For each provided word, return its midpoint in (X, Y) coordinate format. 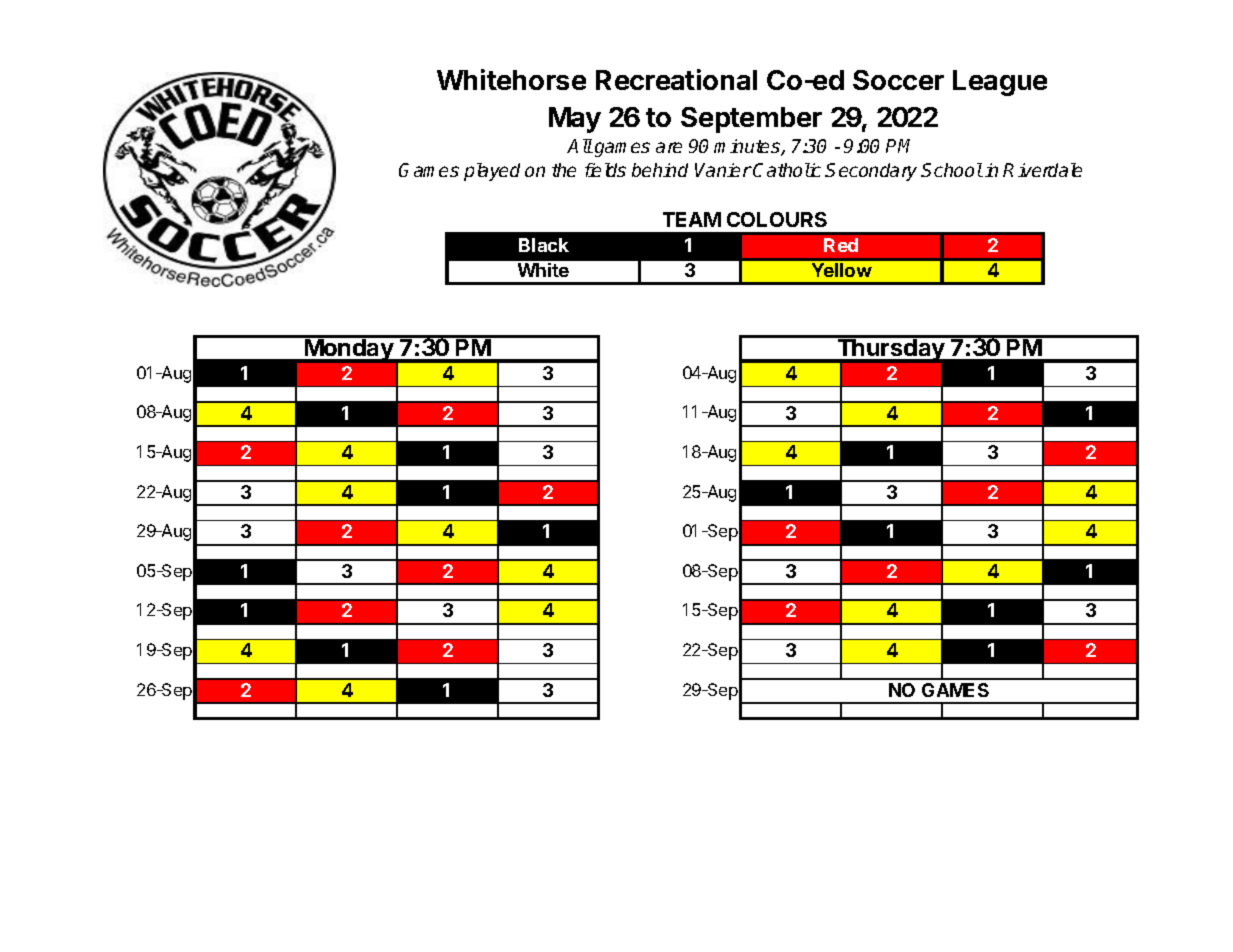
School (952, 170)
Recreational (676, 79)
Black (544, 245)
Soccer (898, 80)
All (580, 146)
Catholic (787, 170)
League (1000, 83)
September (751, 120)
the (564, 170)
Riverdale (1042, 170)
